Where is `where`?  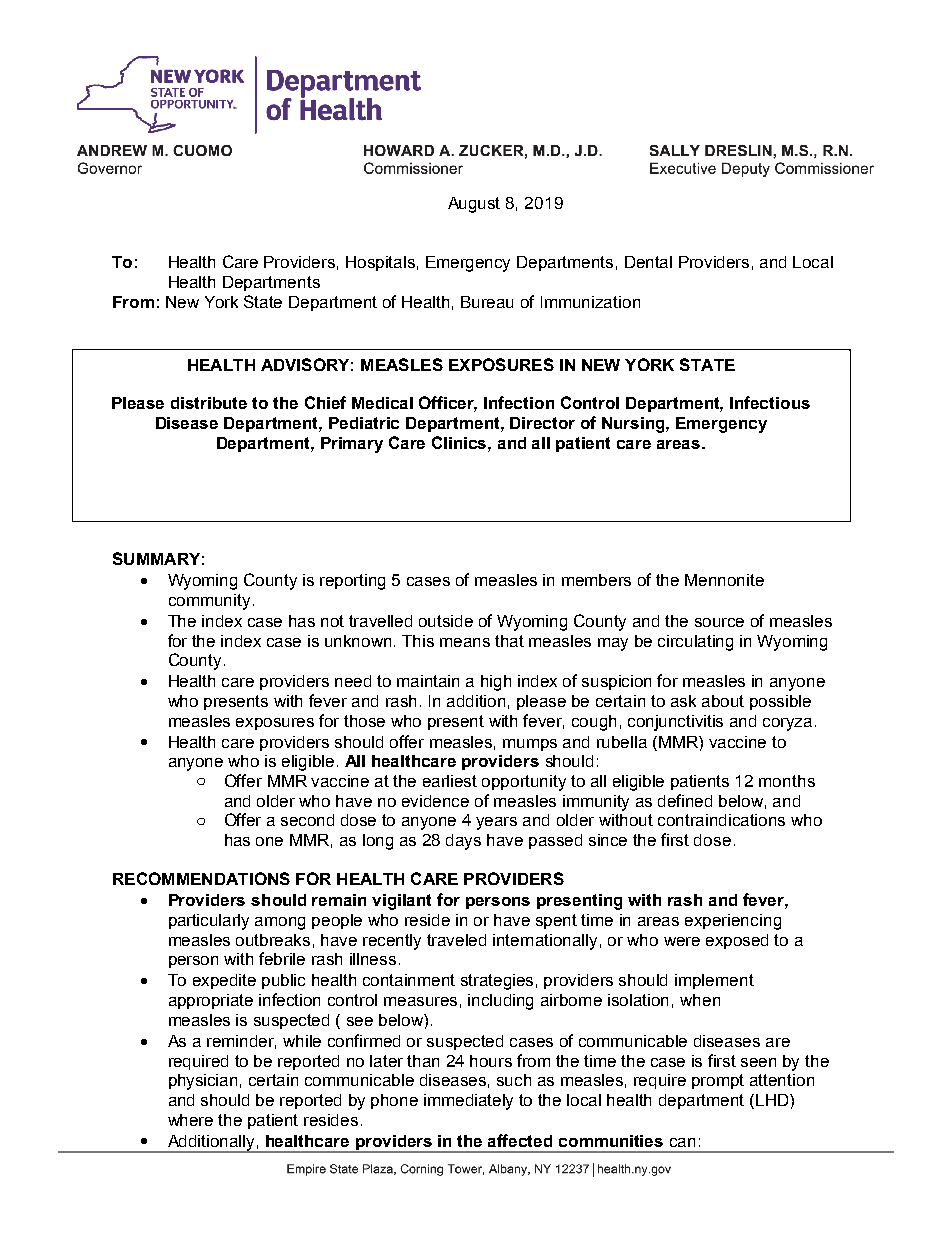 where is located at coordinates (190, 1120).
